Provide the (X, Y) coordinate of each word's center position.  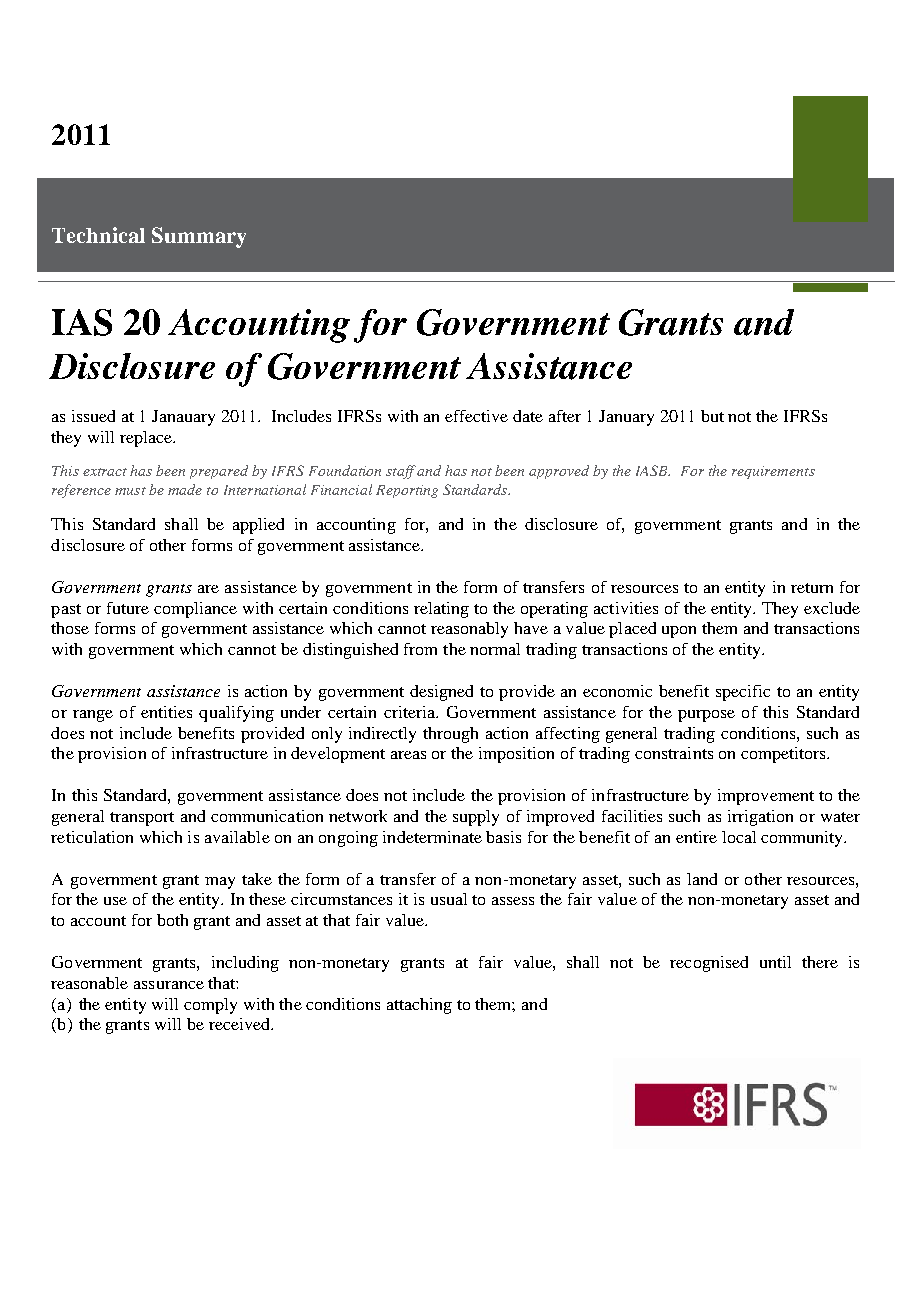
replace (147, 439)
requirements (773, 472)
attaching (419, 1006)
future (128, 608)
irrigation (760, 818)
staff (401, 472)
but (712, 416)
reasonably (469, 630)
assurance (169, 985)
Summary (199, 237)
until (775, 962)
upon (679, 632)
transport (142, 819)
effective (476, 416)
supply (476, 818)
